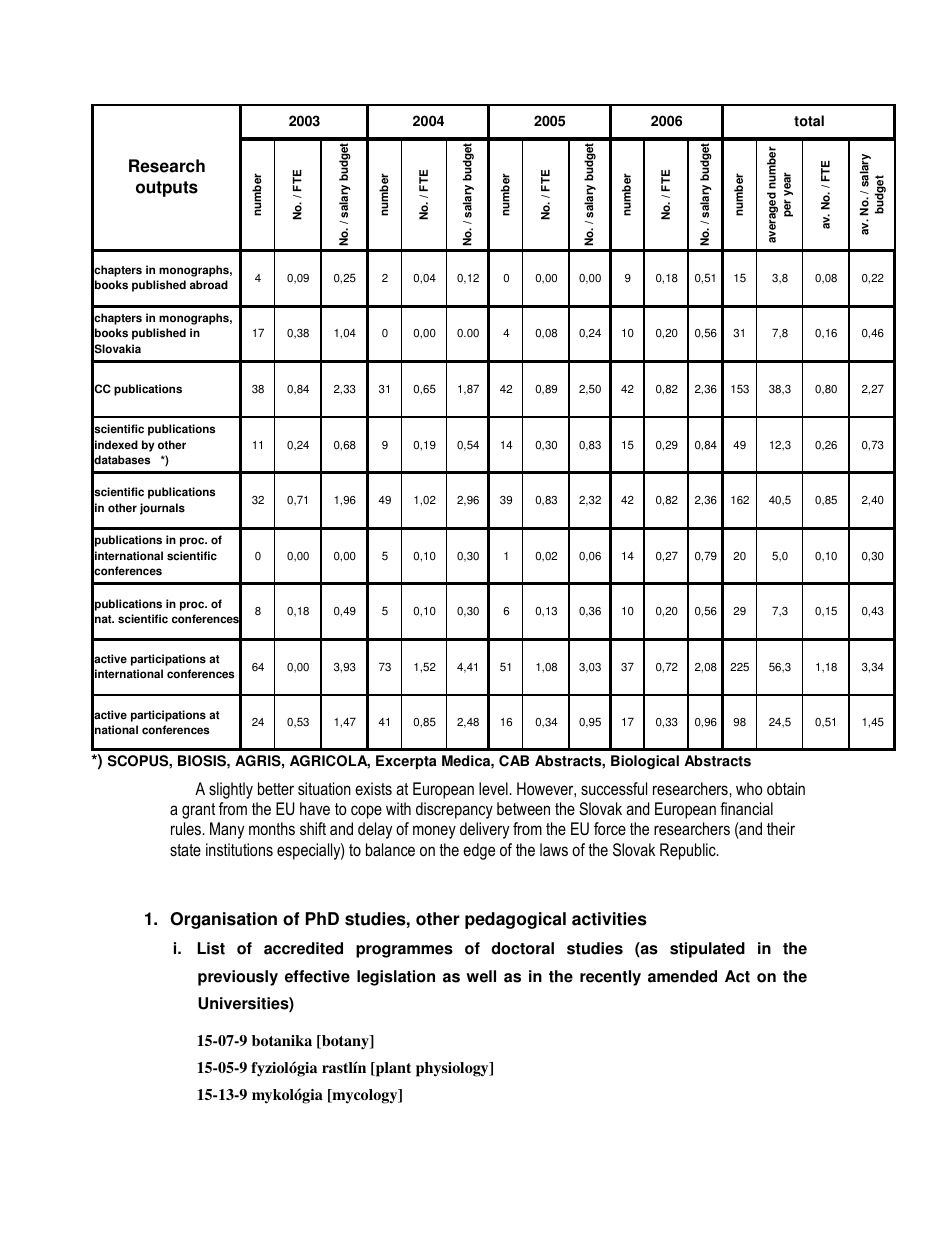 The width and height of the screenshot is (952, 1233). Describe the element at coordinates (809, 121) in the screenshot. I see `total` at that location.
